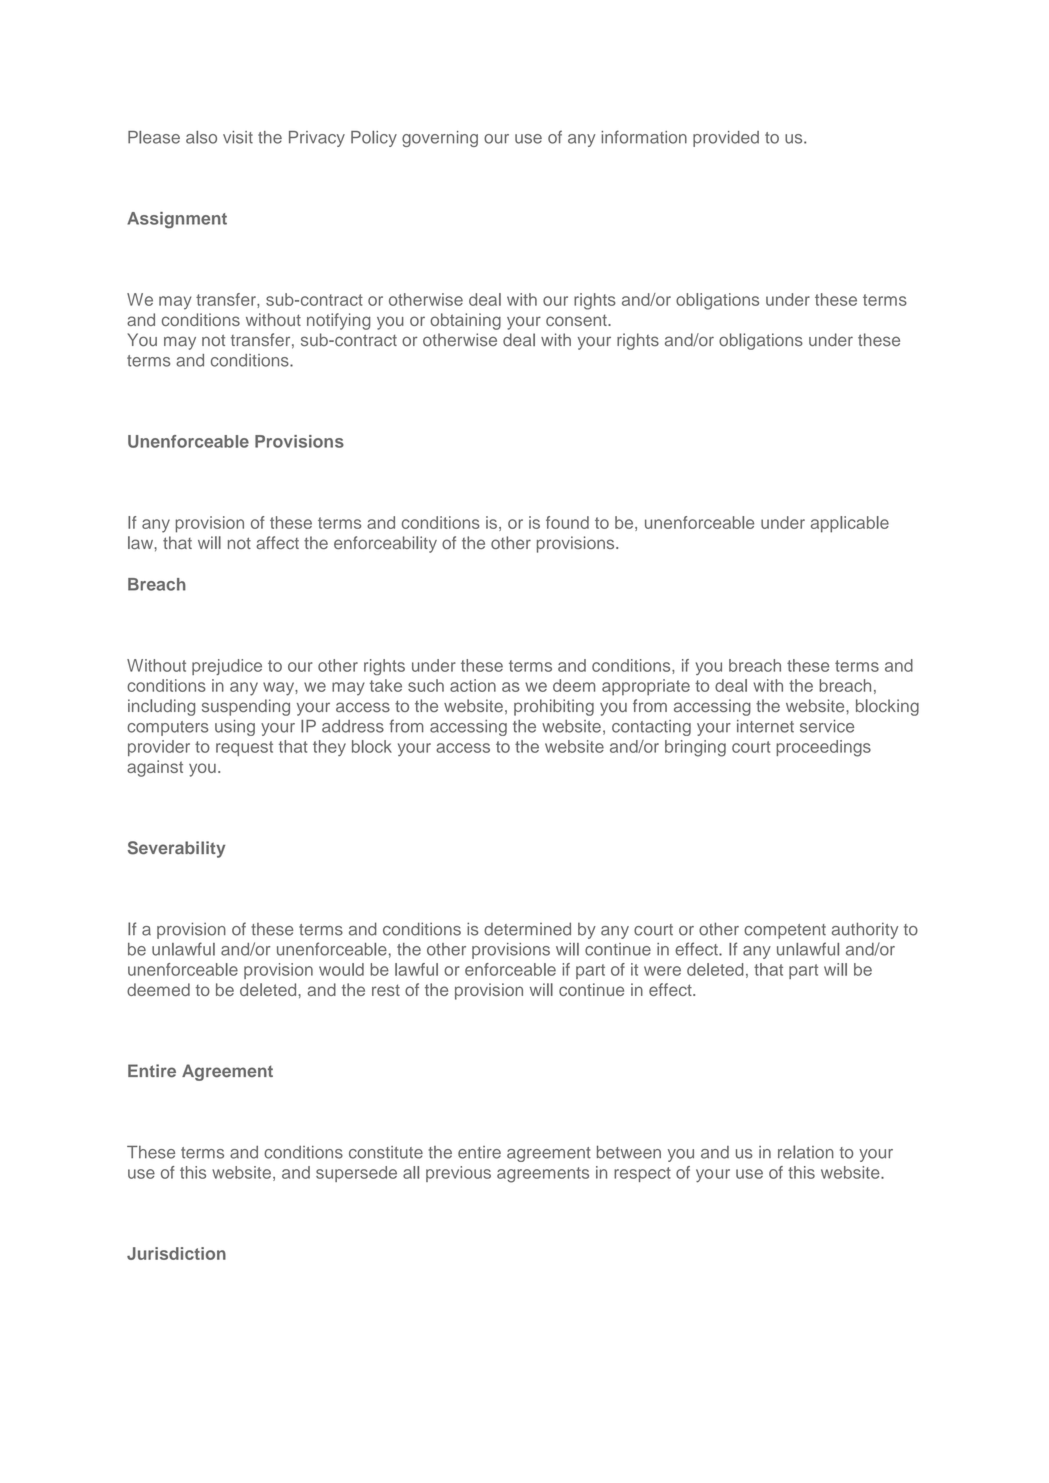 Image resolution: width=1049 pixels, height=1483 pixels. I want to click on relation, so click(806, 1152).
